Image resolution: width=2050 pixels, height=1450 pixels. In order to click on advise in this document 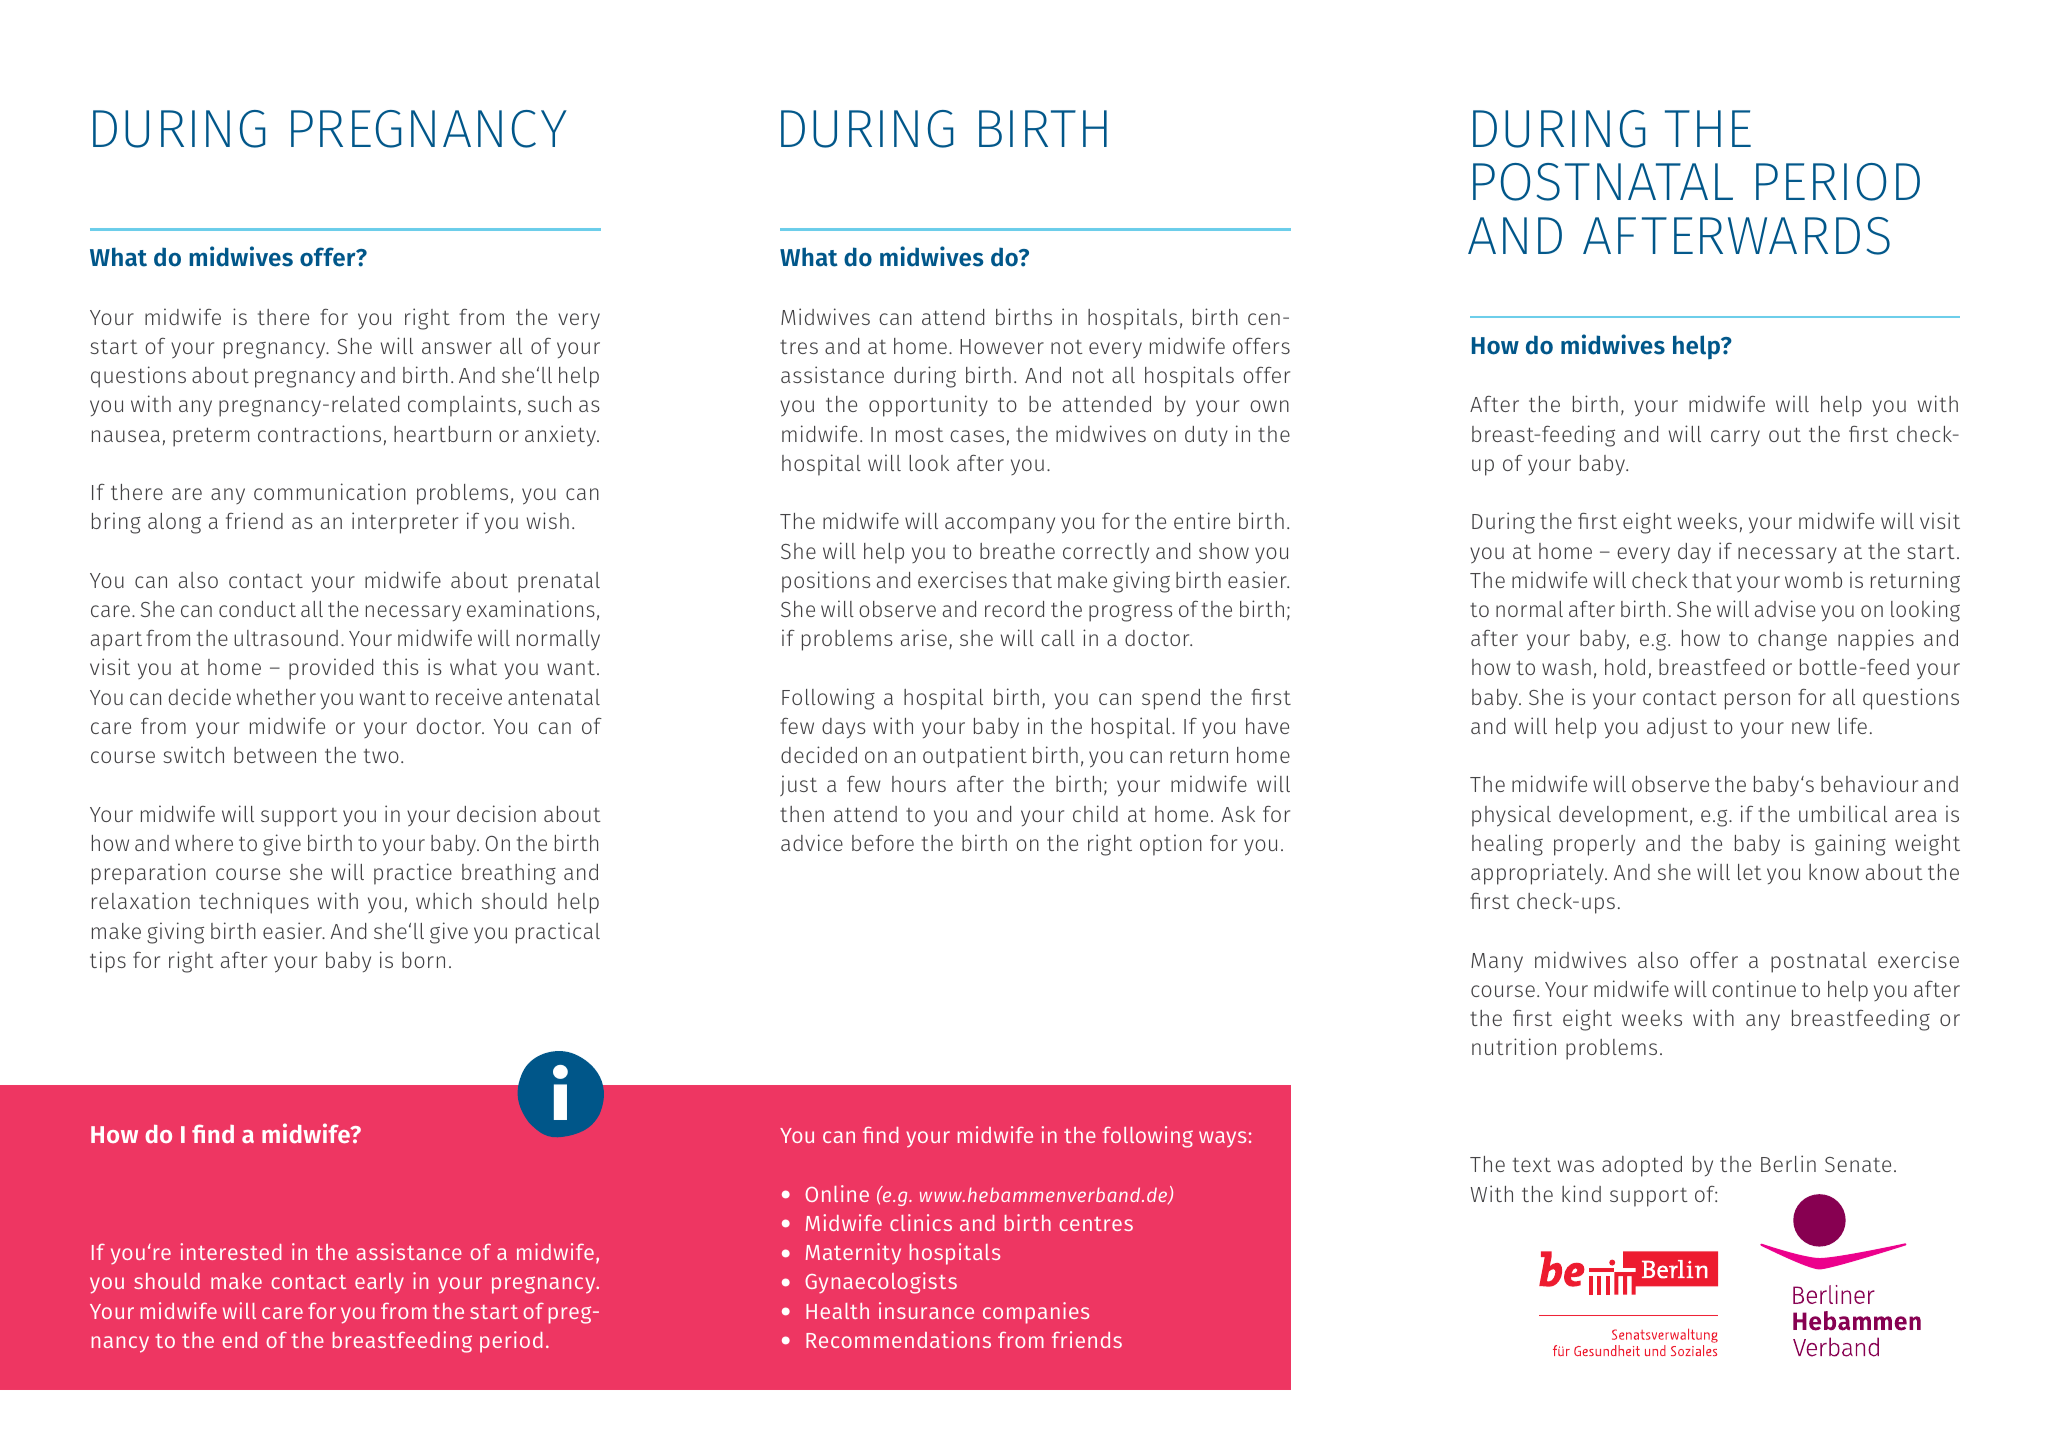, I will do `click(1785, 608)`.
